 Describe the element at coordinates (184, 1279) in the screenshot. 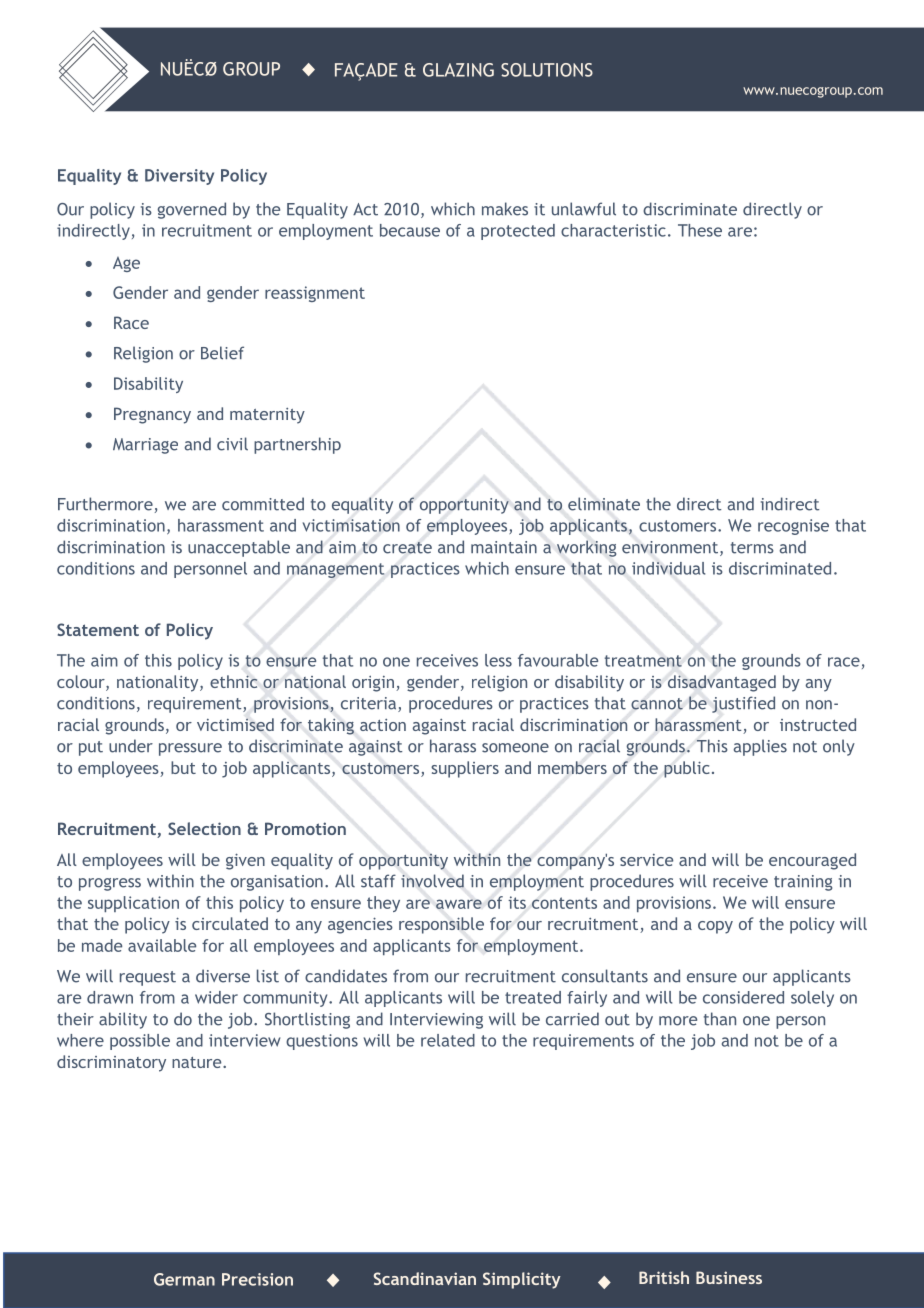

I see `German` at that location.
